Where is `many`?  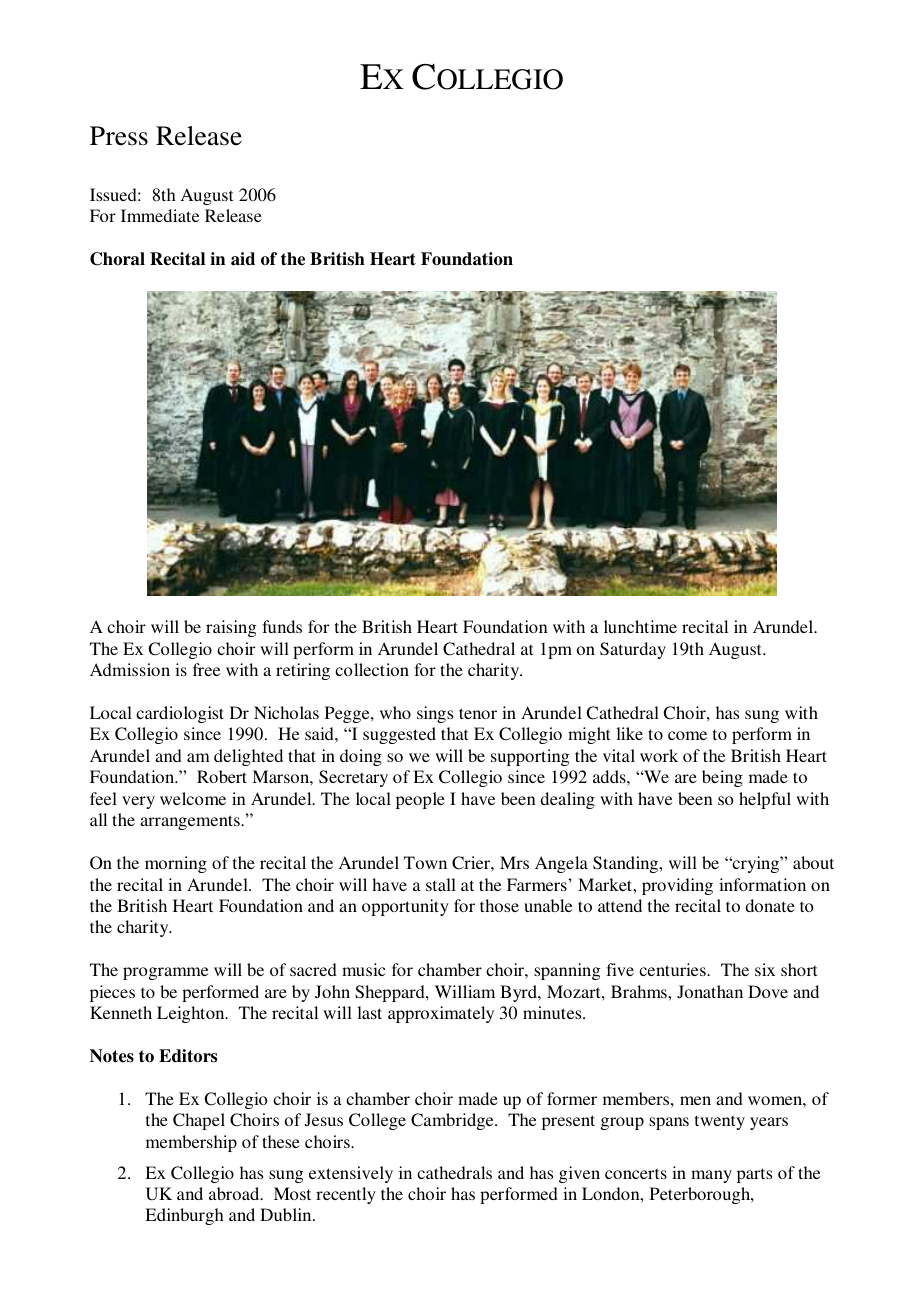 many is located at coordinates (711, 1176).
